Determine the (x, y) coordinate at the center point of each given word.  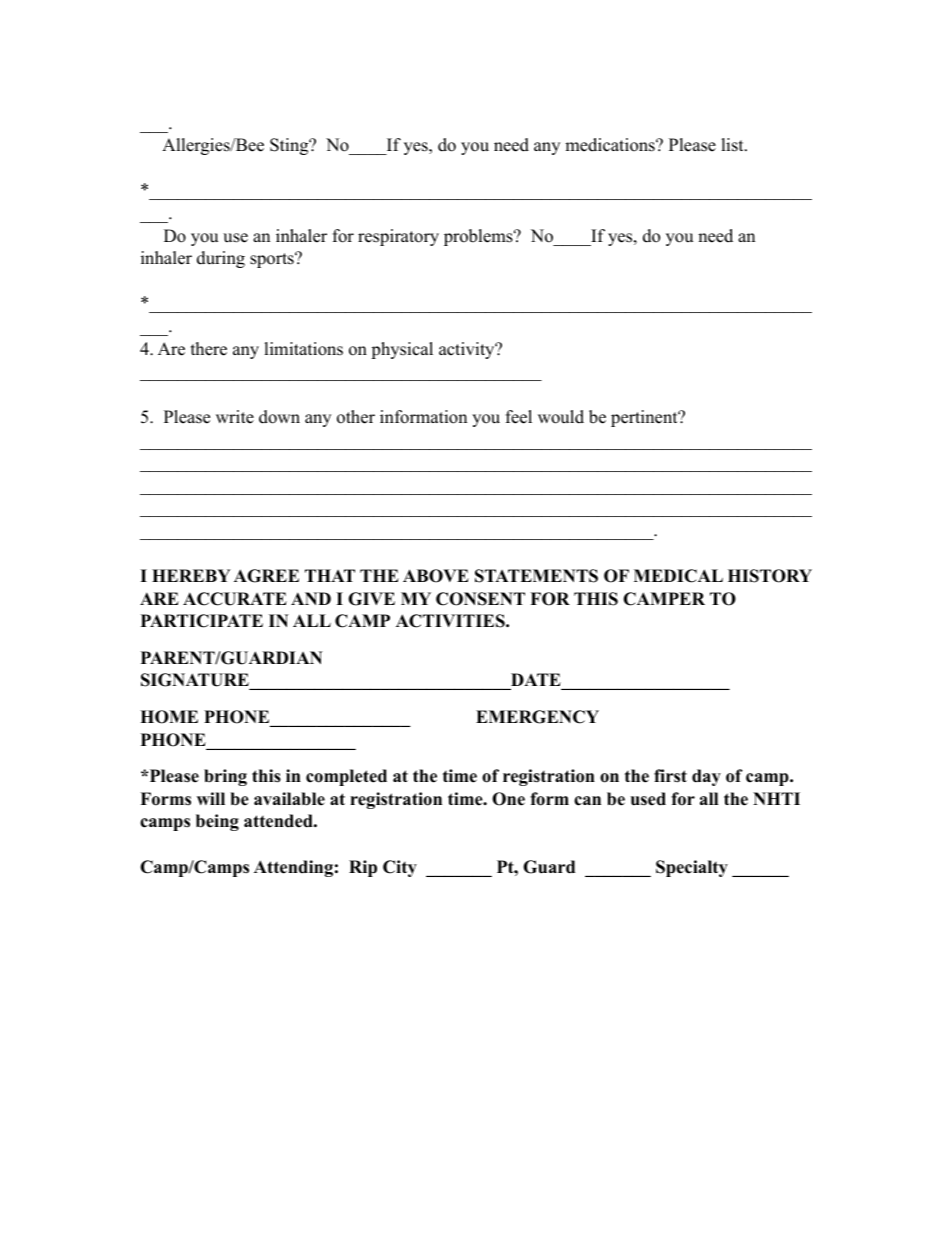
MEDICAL (678, 576)
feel (519, 417)
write (235, 417)
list (733, 145)
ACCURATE (235, 599)
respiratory (398, 237)
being (217, 822)
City (400, 868)
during (221, 259)
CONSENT (480, 599)
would (561, 417)
